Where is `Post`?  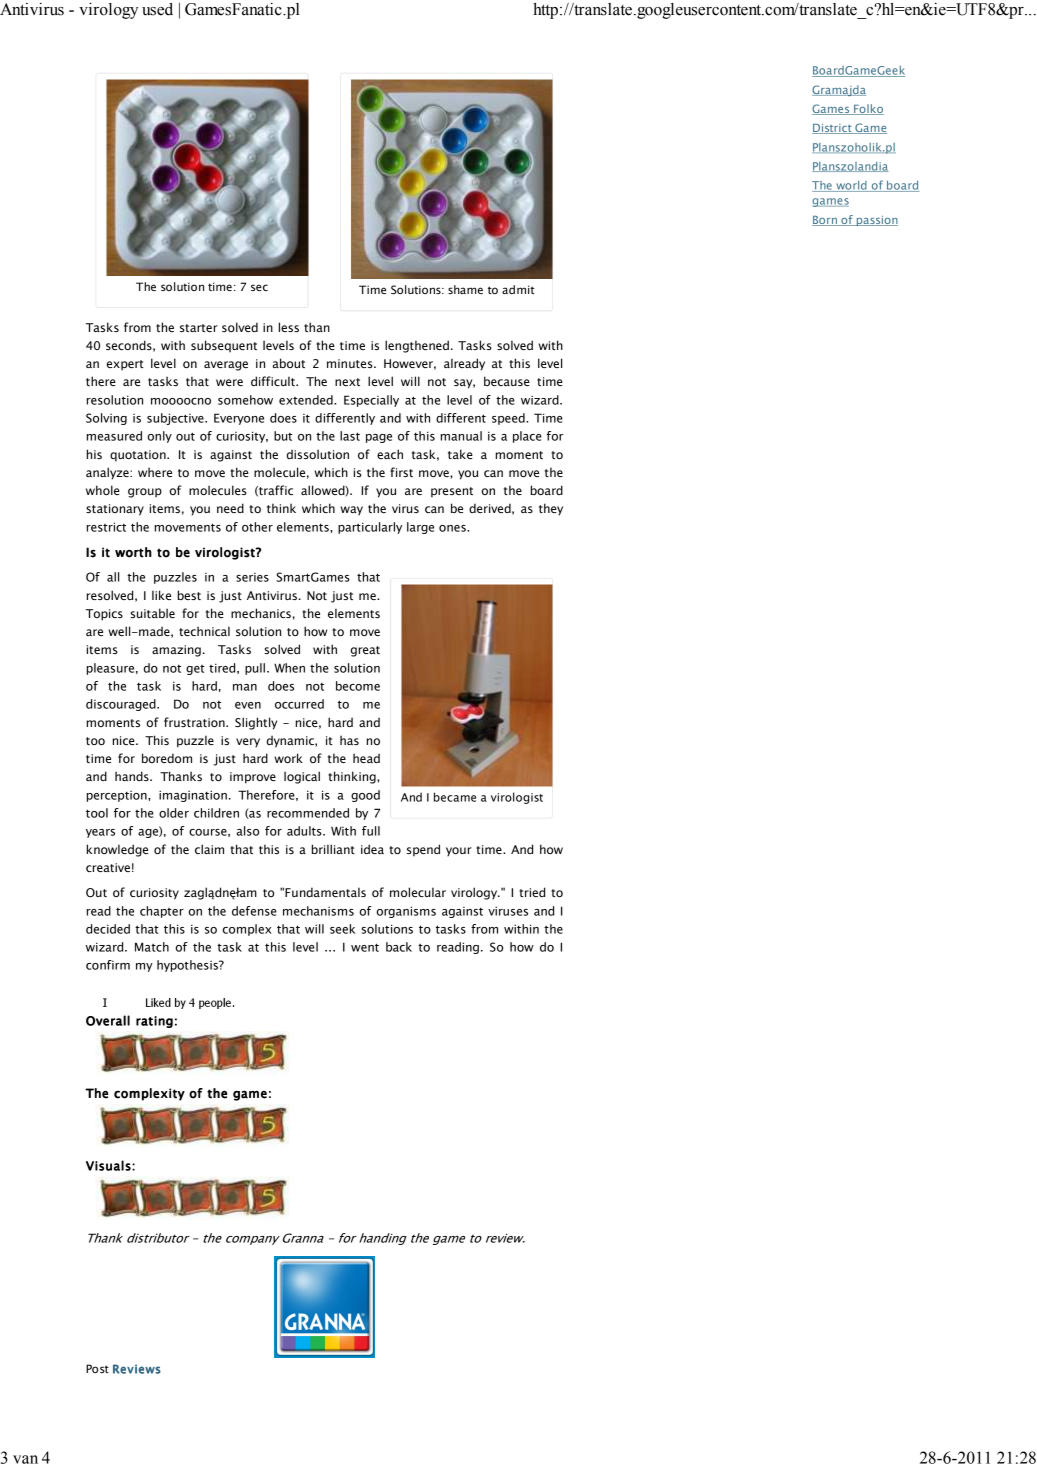
Post is located at coordinates (97, 1368).
